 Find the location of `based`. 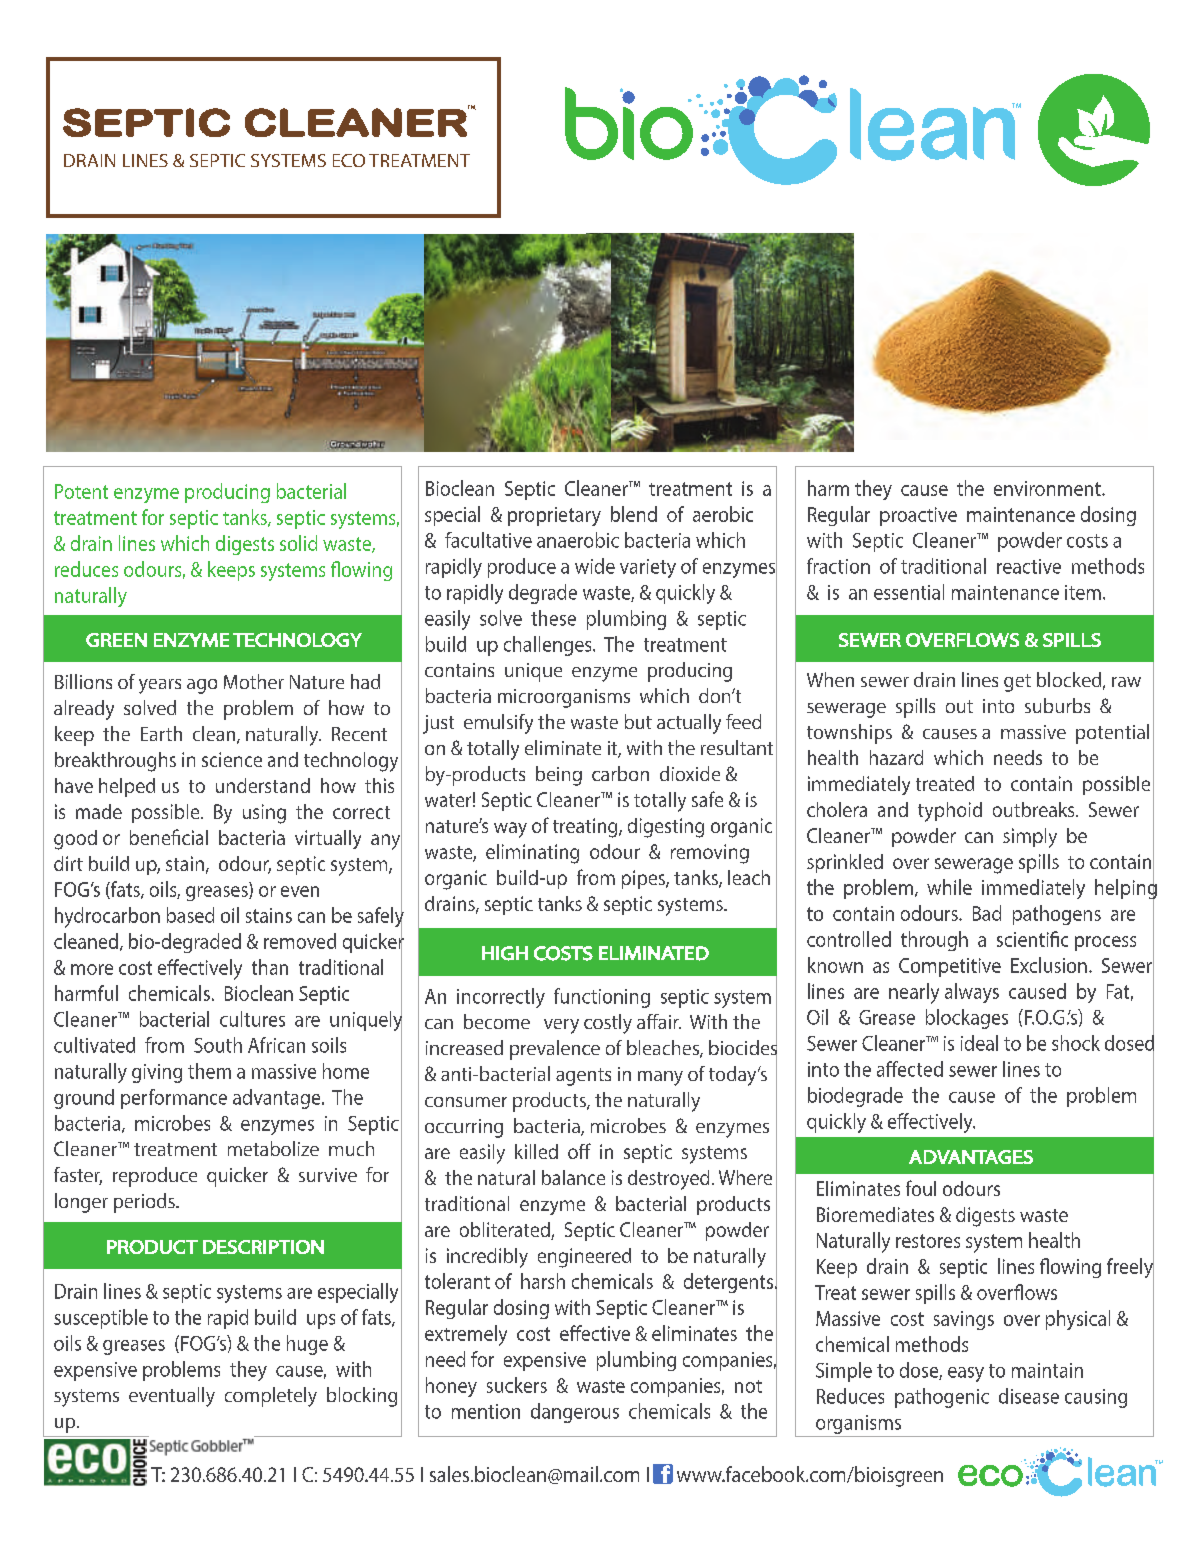

based is located at coordinates (190, 915).
